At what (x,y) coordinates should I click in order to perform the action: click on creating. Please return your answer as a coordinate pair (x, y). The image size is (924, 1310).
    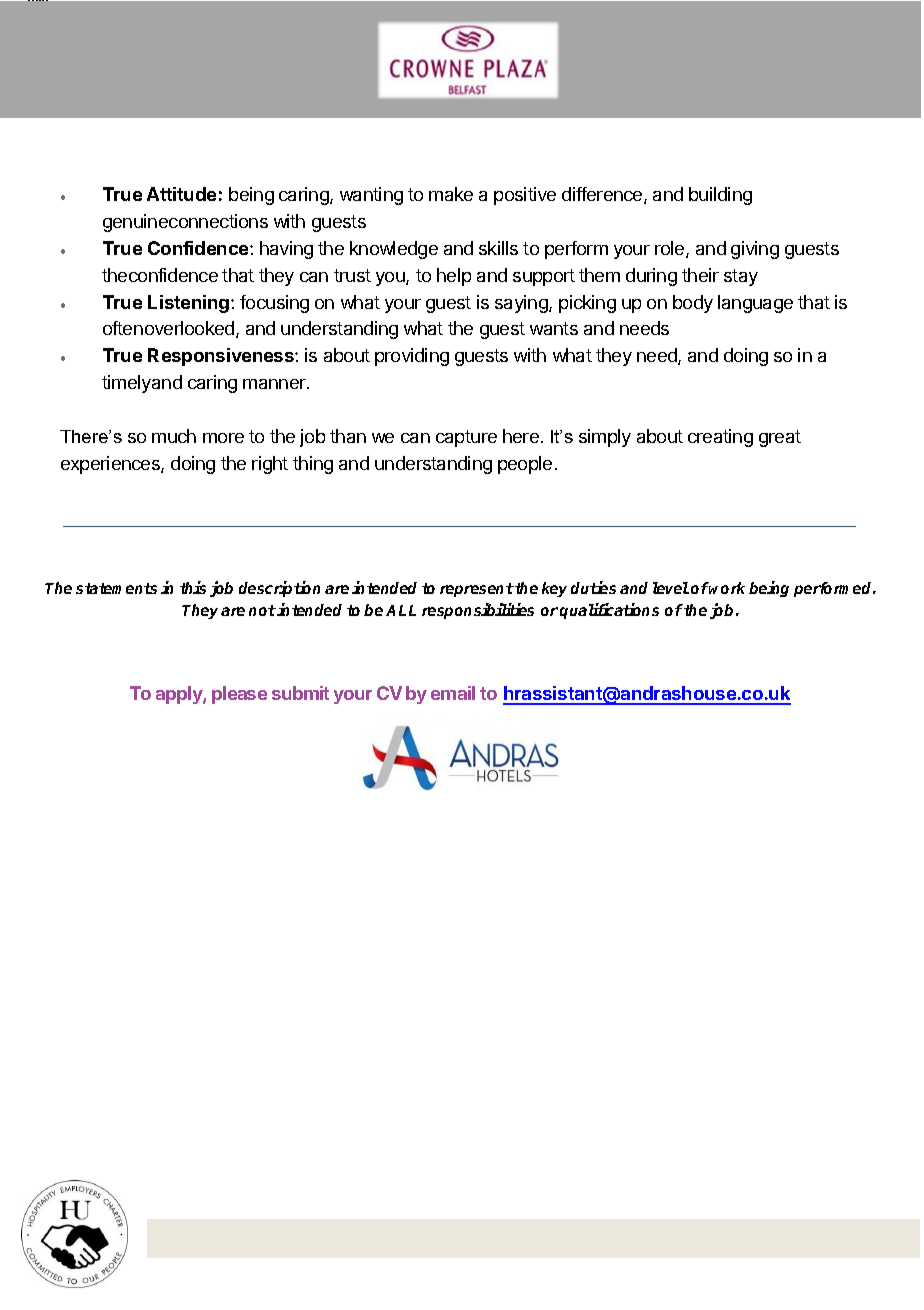
    Looking at the image, I should click on (720, 438).
